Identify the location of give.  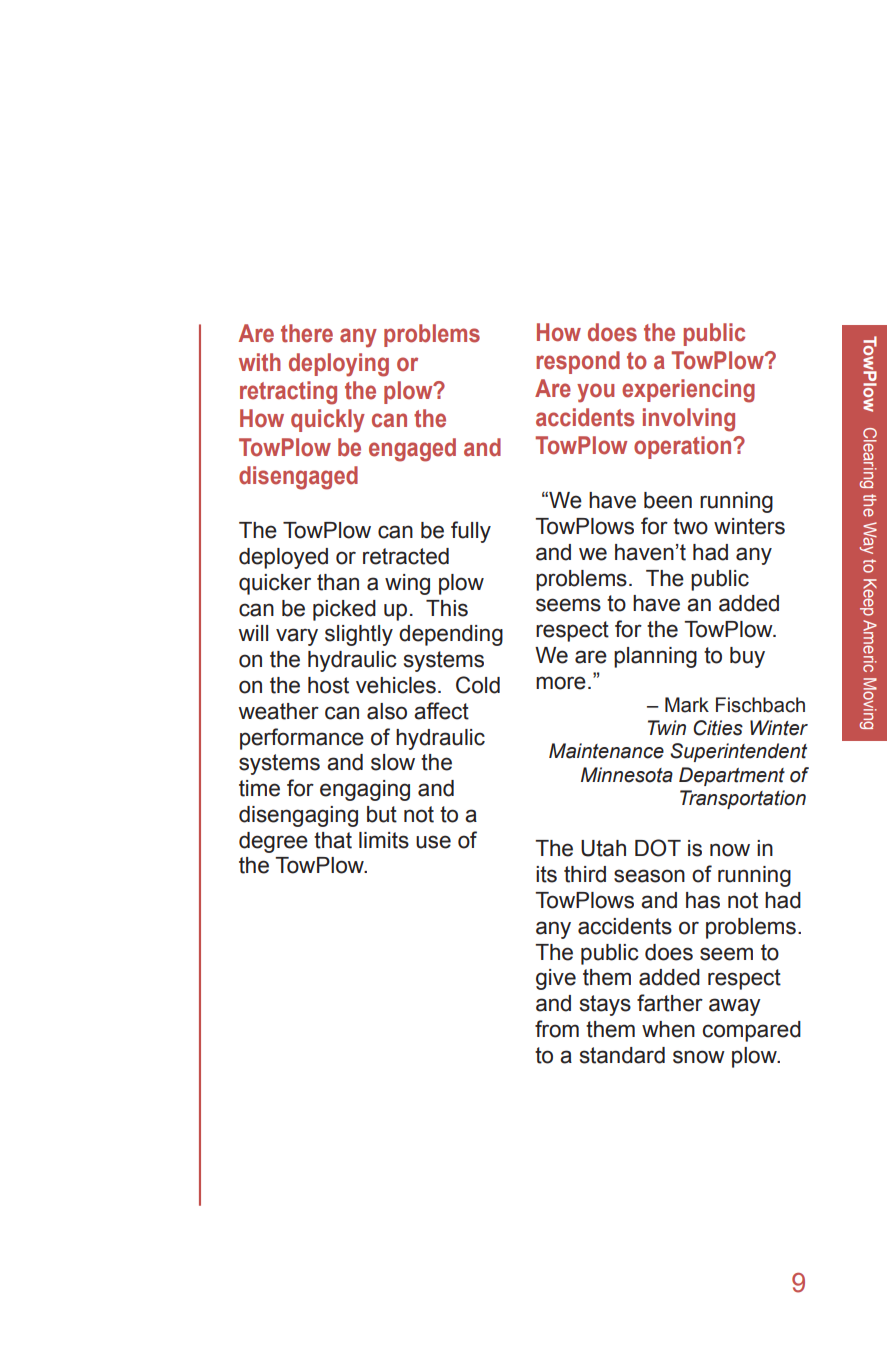
(556, 979).
